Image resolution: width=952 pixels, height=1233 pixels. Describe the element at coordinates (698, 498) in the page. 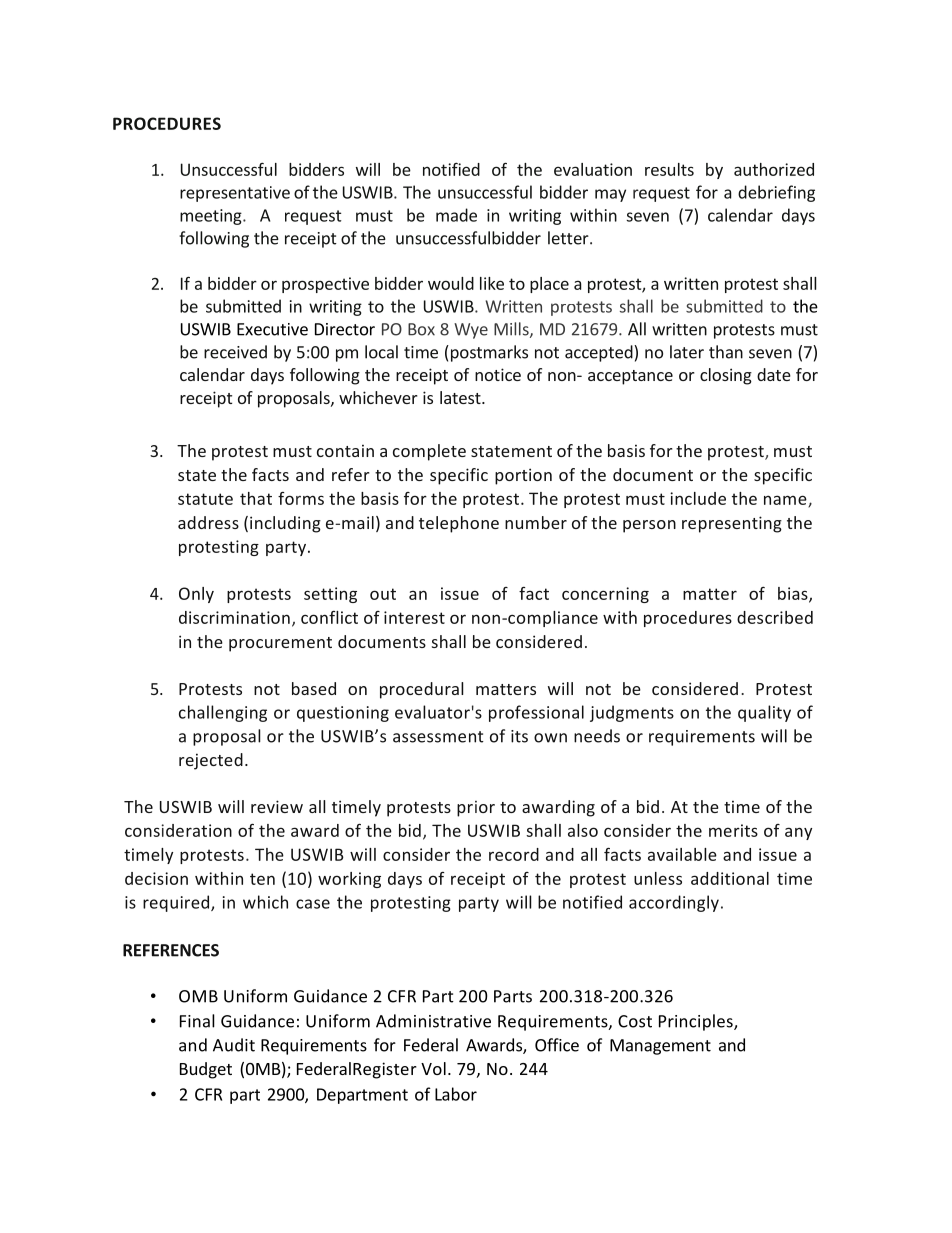

I see `include` at that location.
